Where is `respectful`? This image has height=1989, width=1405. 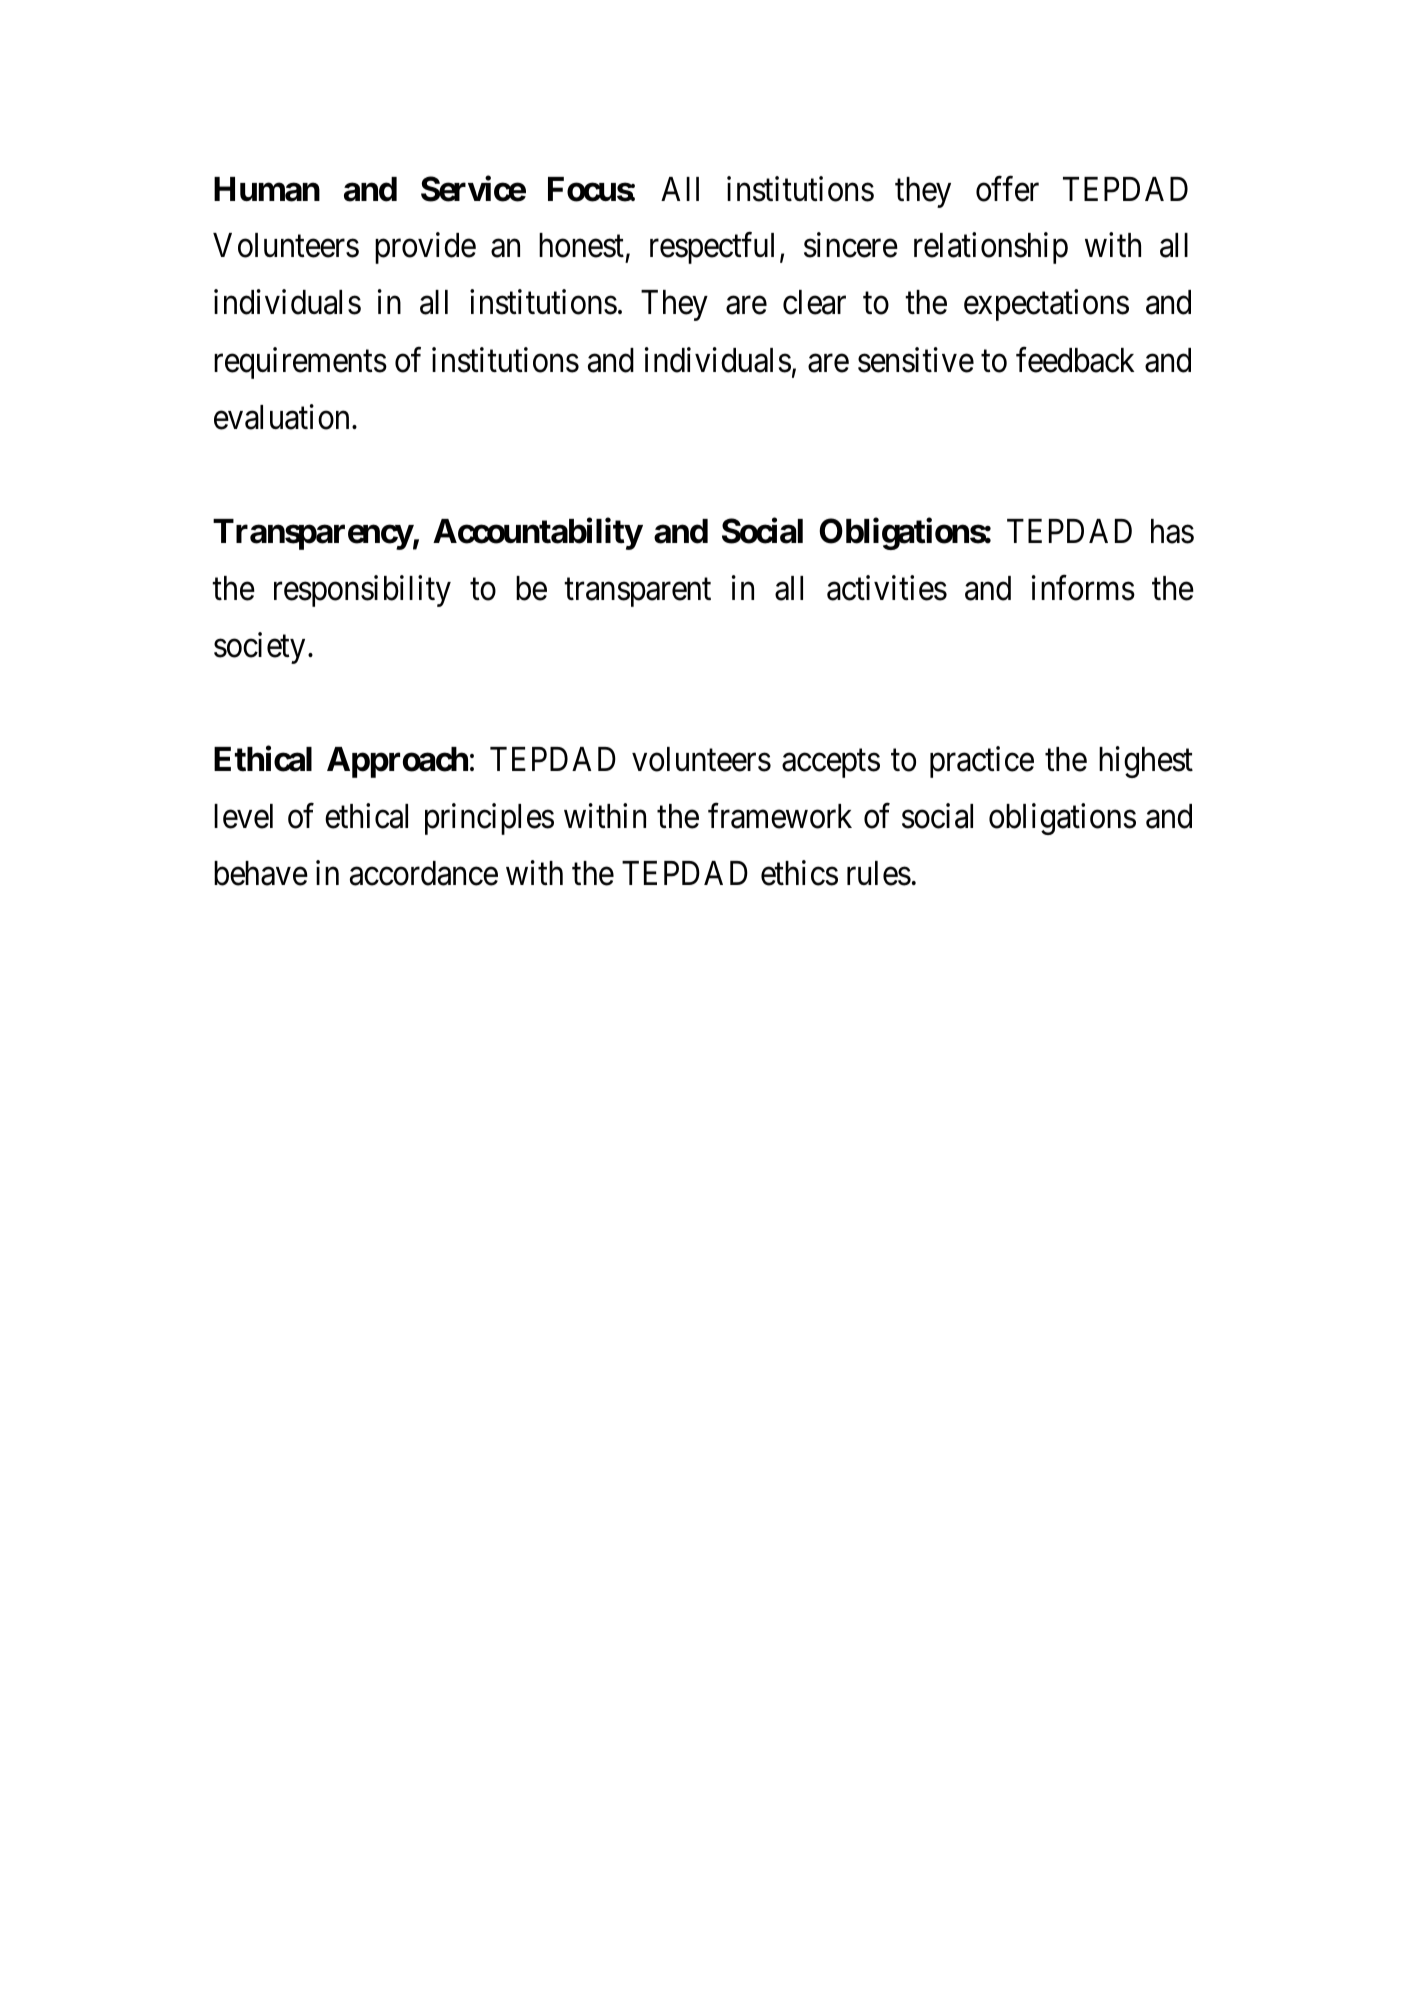
respectful is located at coordinates (712, 248).
